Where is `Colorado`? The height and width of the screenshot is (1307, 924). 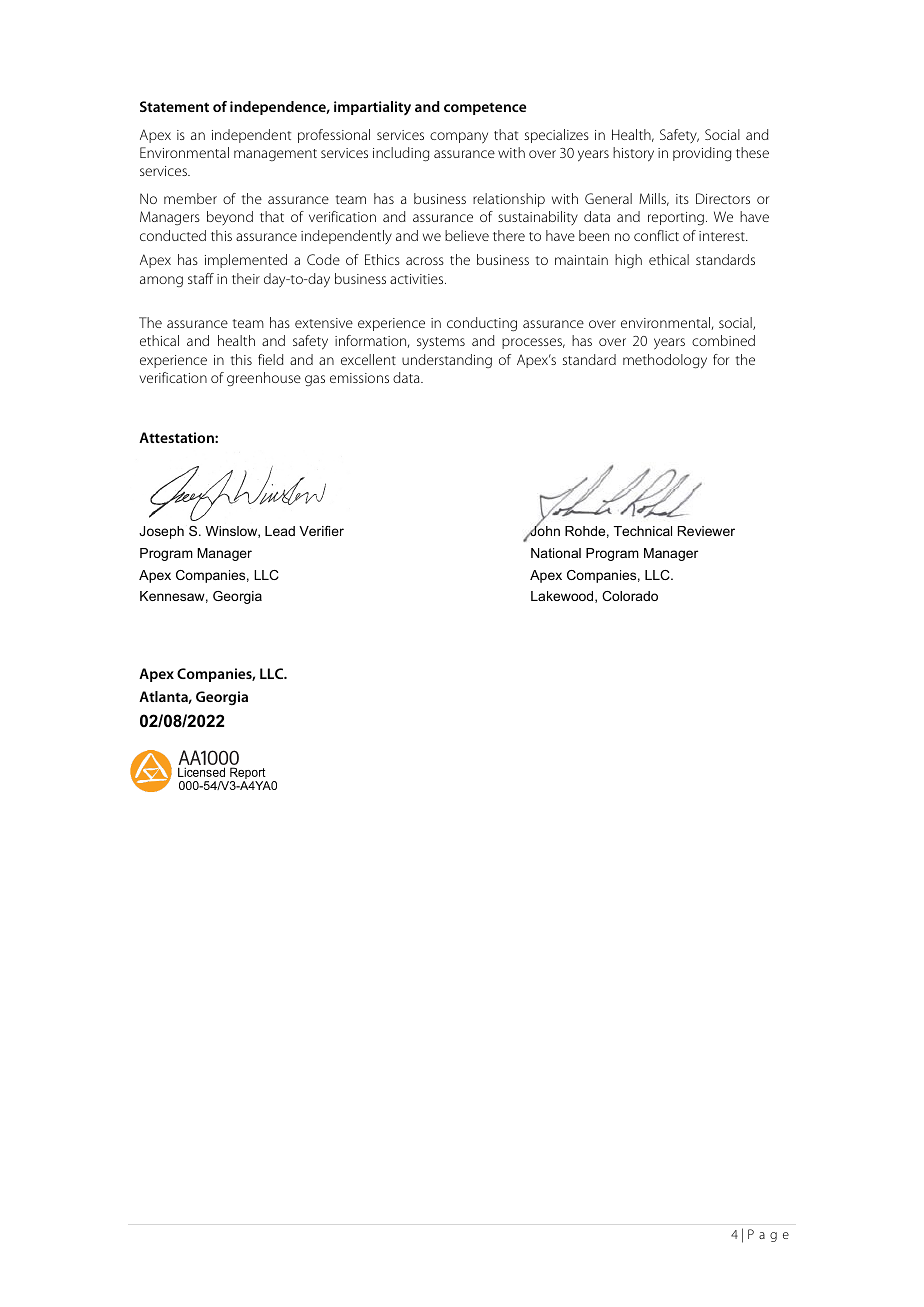
Colorado is located at coordinates (630, 596).
